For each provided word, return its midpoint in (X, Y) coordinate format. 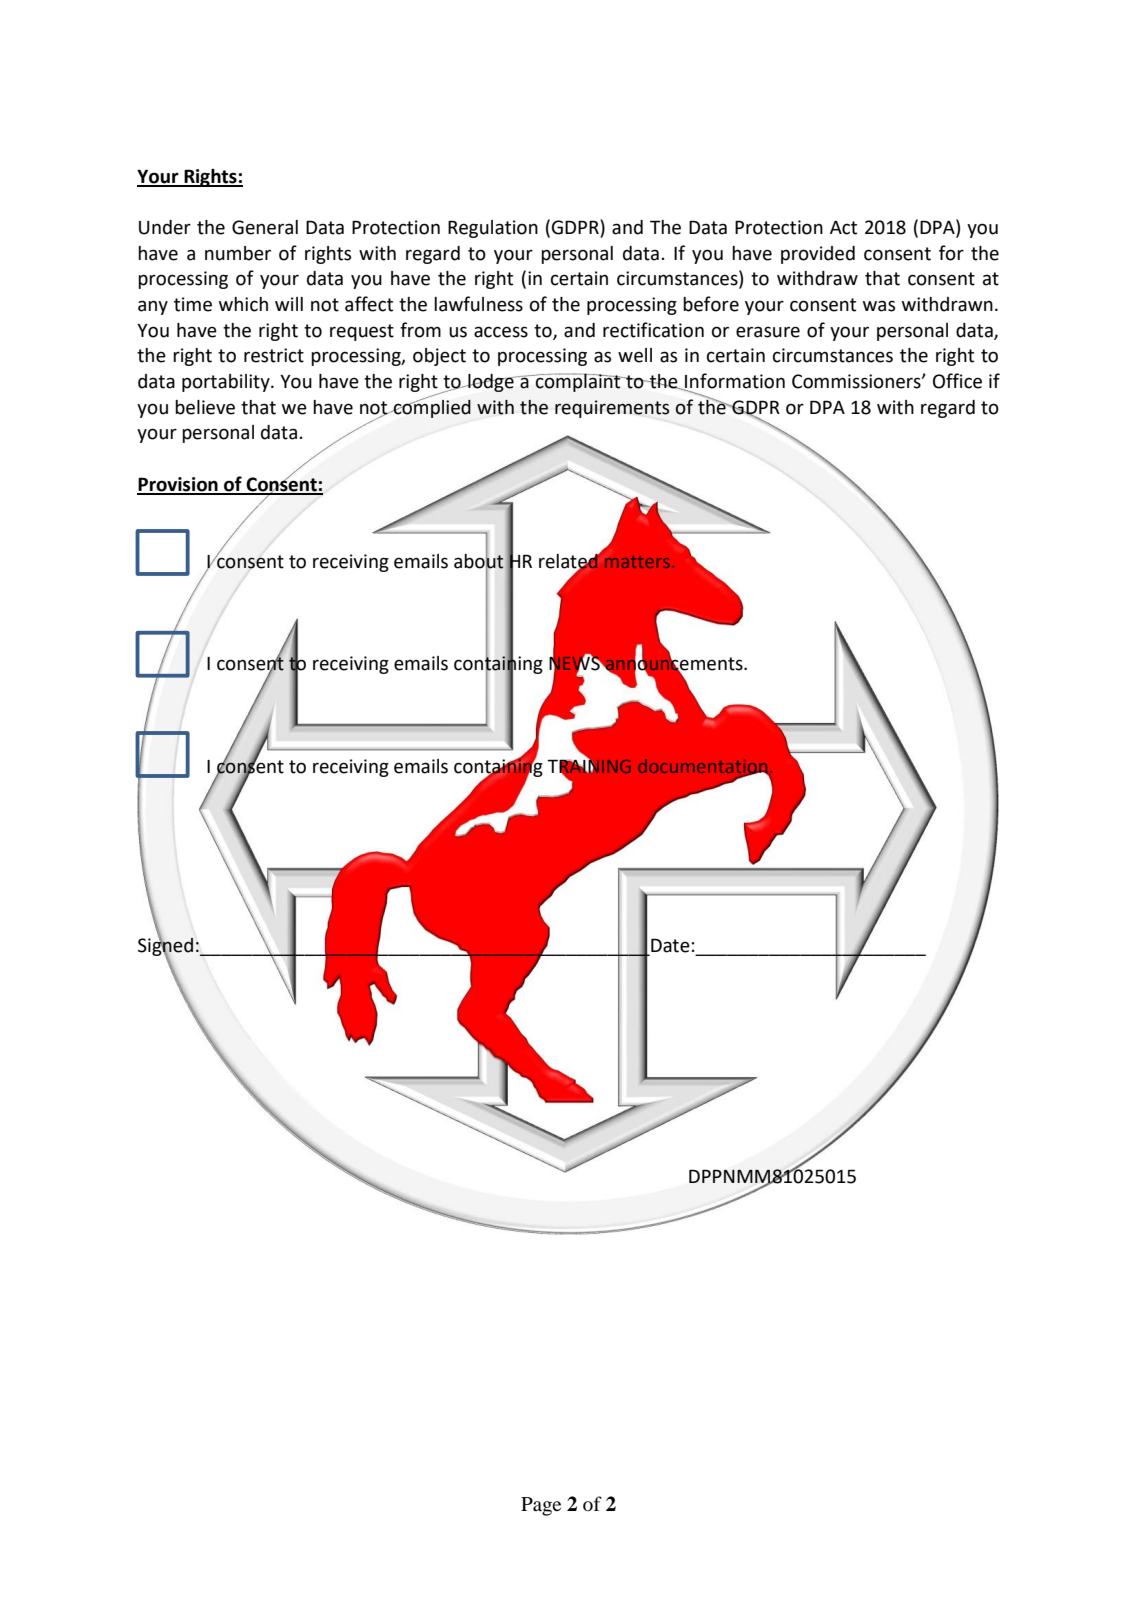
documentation (703, 767)
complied (431, 407)
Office (957, 381)
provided (818, 255)
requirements (612, 409)
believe (205, 407)
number (238, 253)
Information (734, 382)
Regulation (493, 229)
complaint (578, 382)
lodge (491, 383)
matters (637, 562)
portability (227, 383)
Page (541, 1506)
